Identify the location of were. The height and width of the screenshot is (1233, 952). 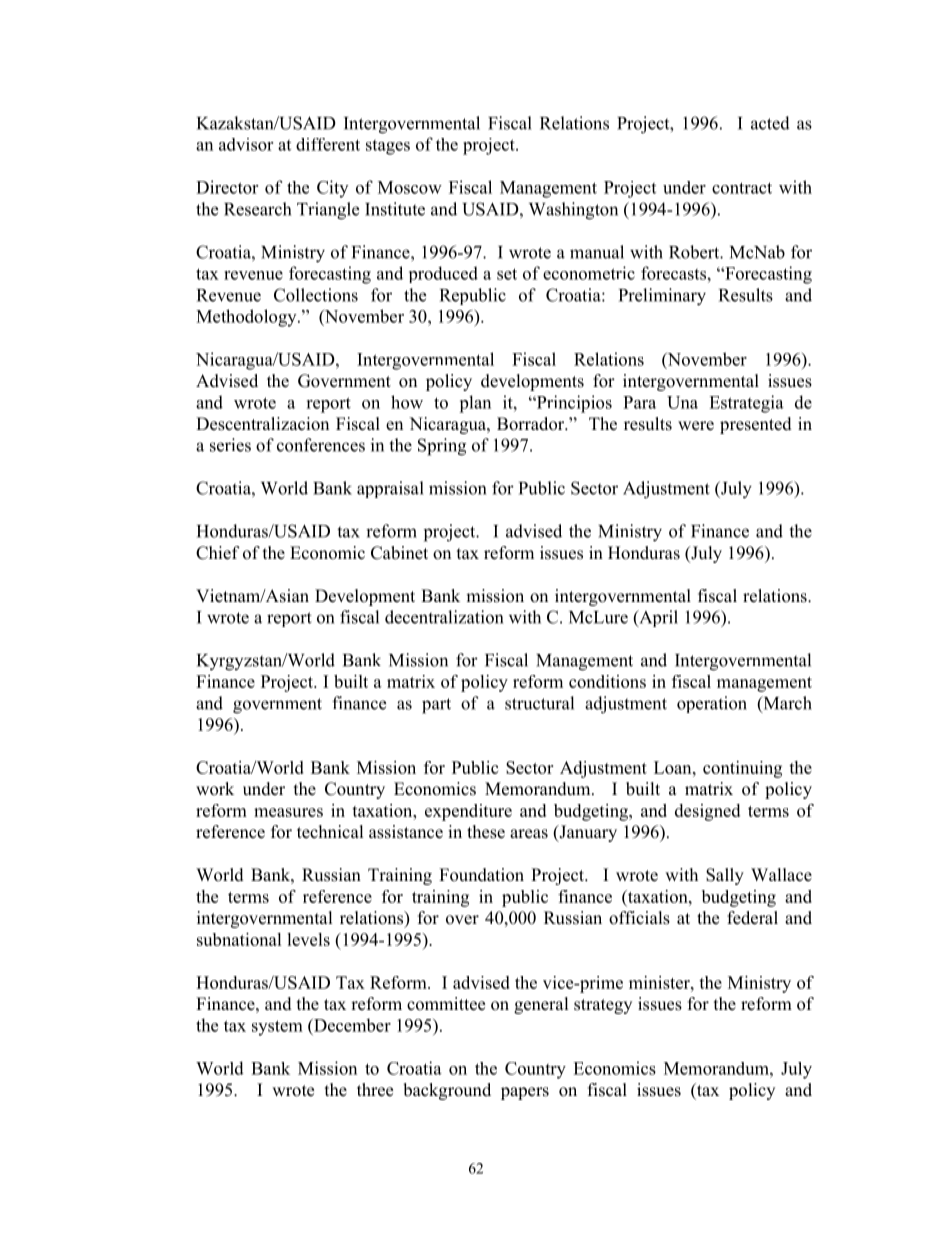
(696, 426).
